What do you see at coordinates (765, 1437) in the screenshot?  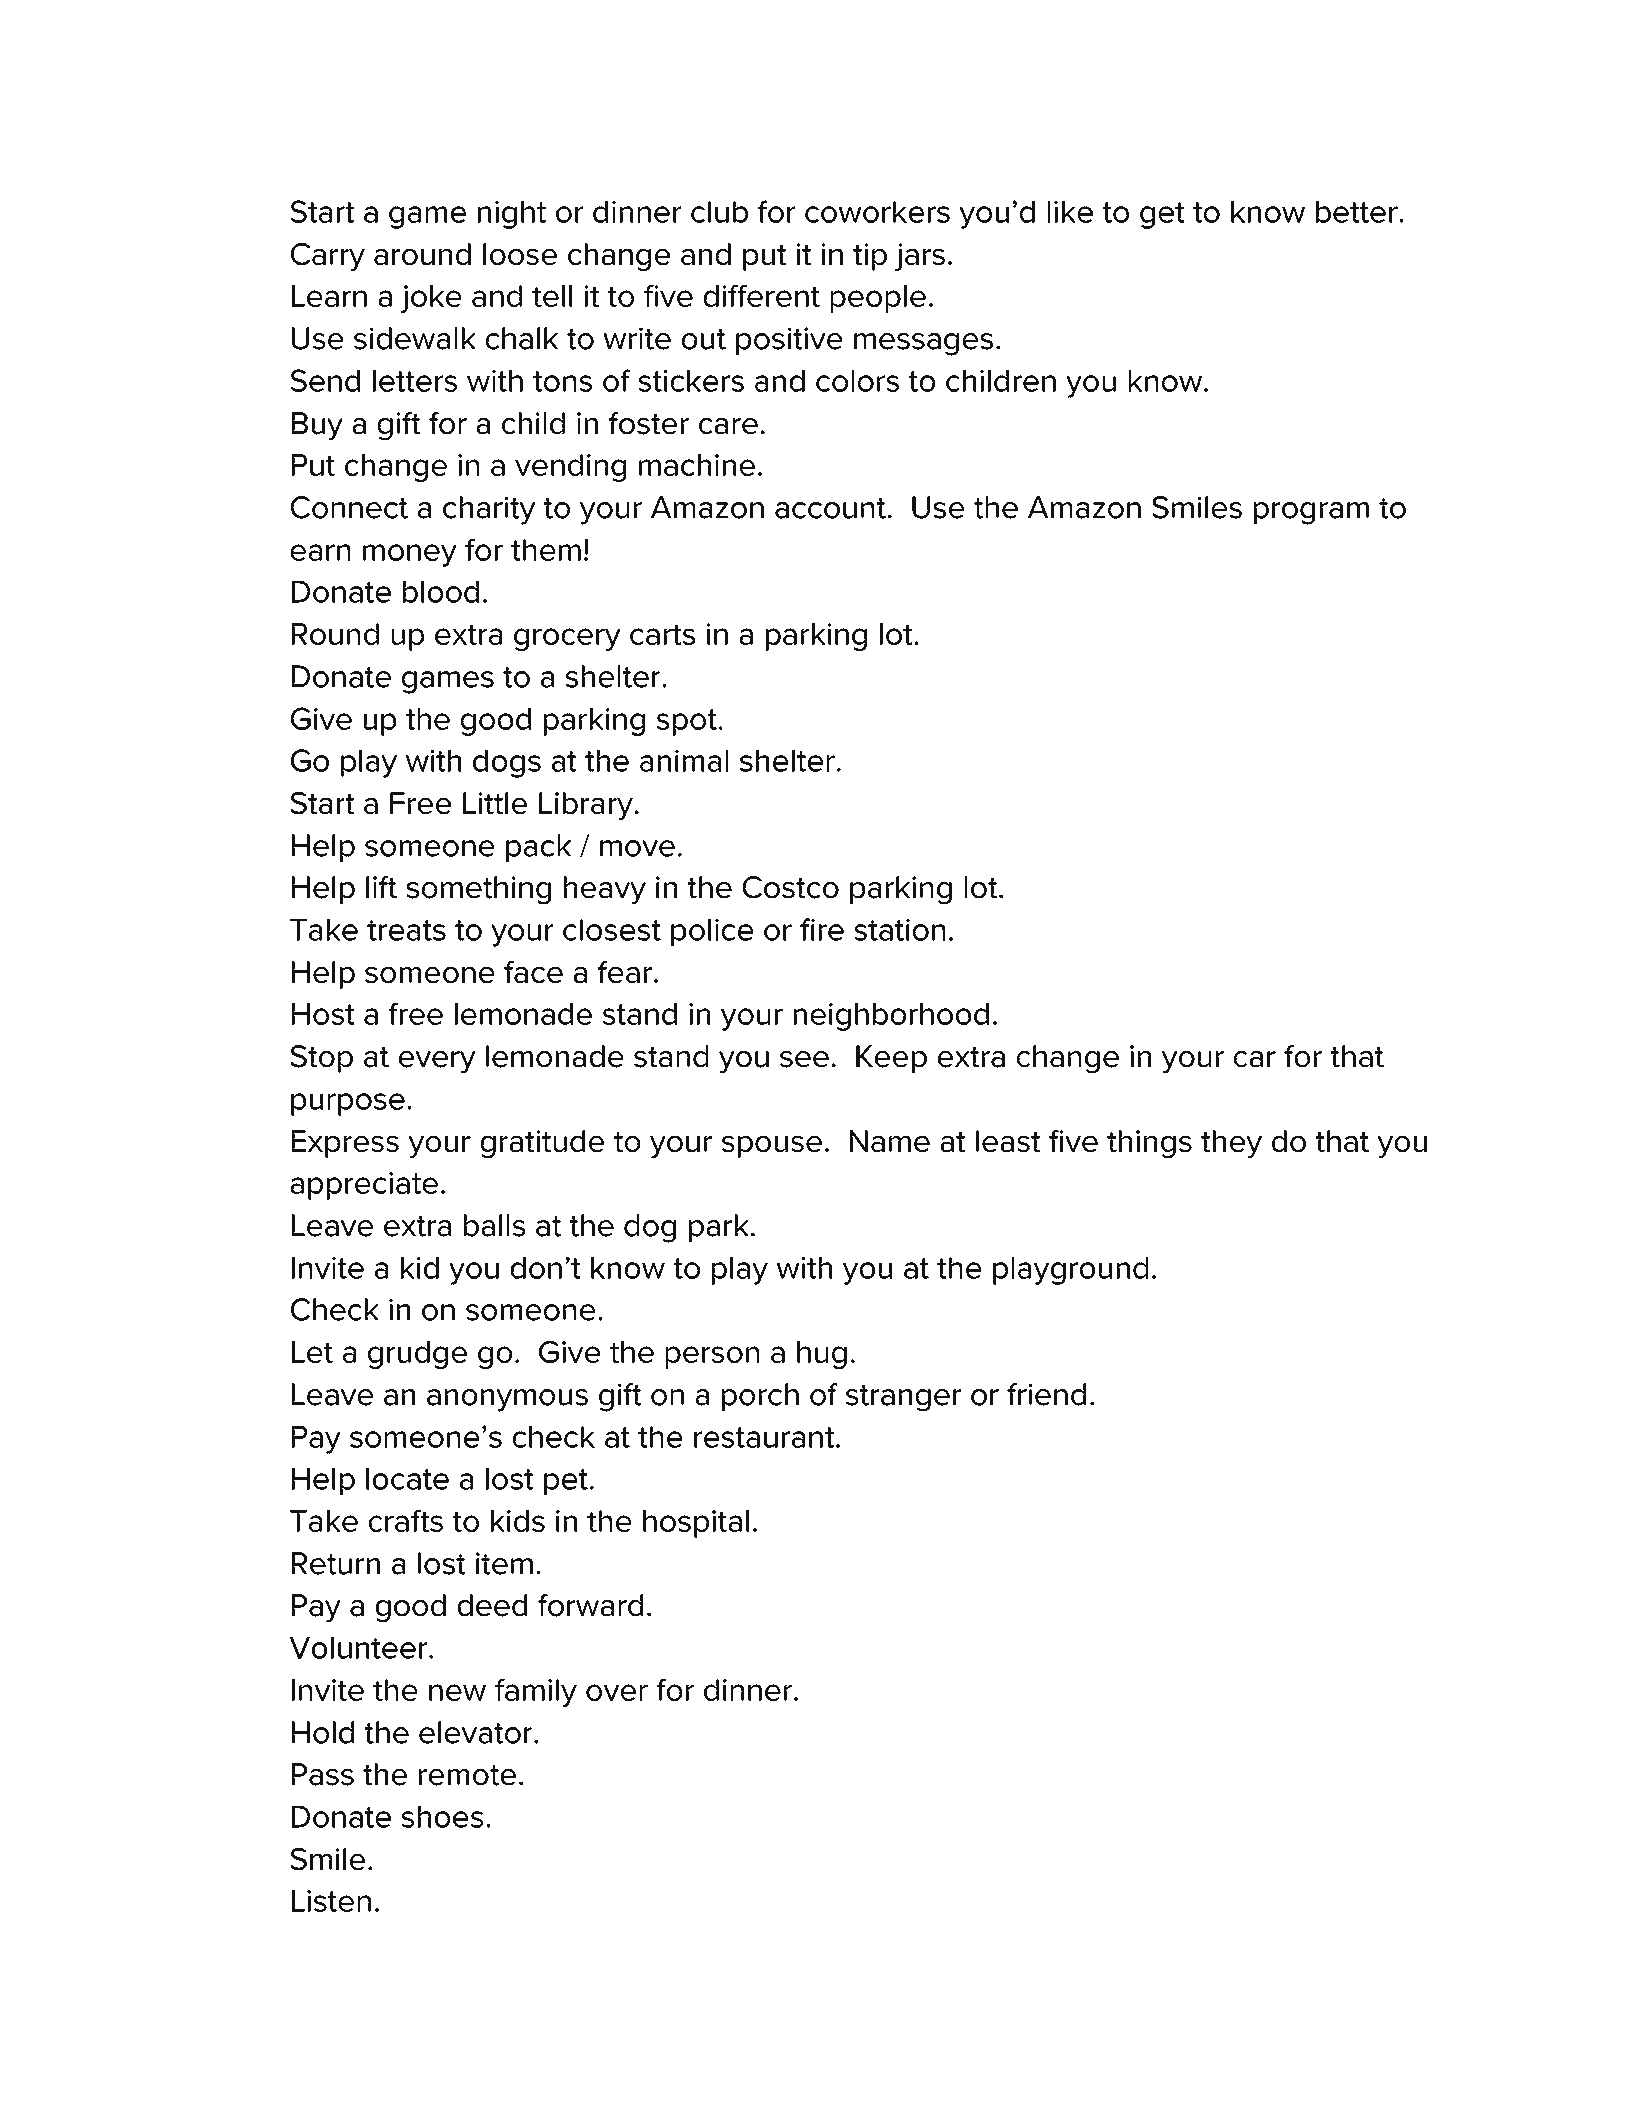 I see `restaurant` at bounding box center [765, 1437].
